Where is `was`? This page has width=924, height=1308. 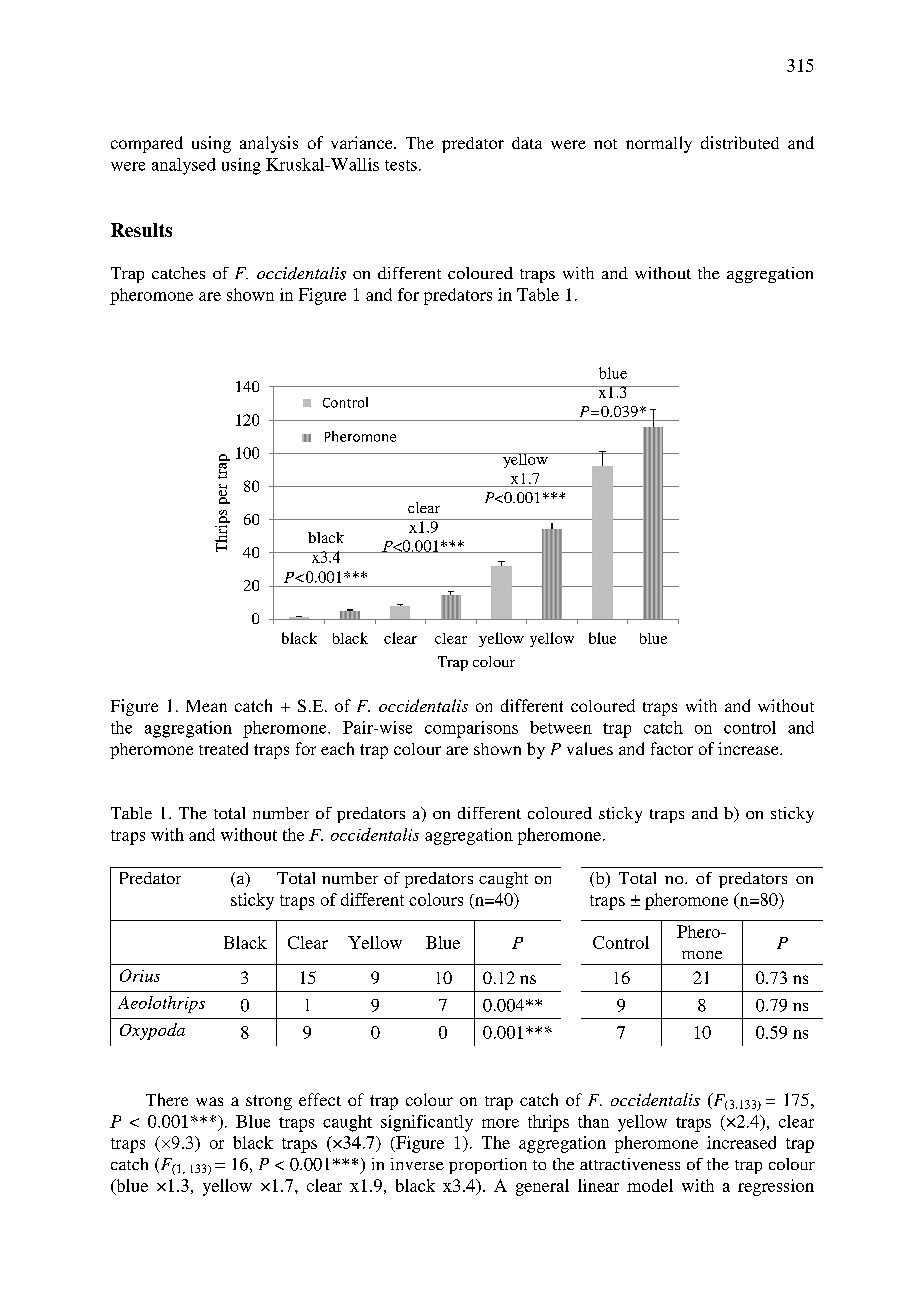 was is located at coordinates (209, 1101).
